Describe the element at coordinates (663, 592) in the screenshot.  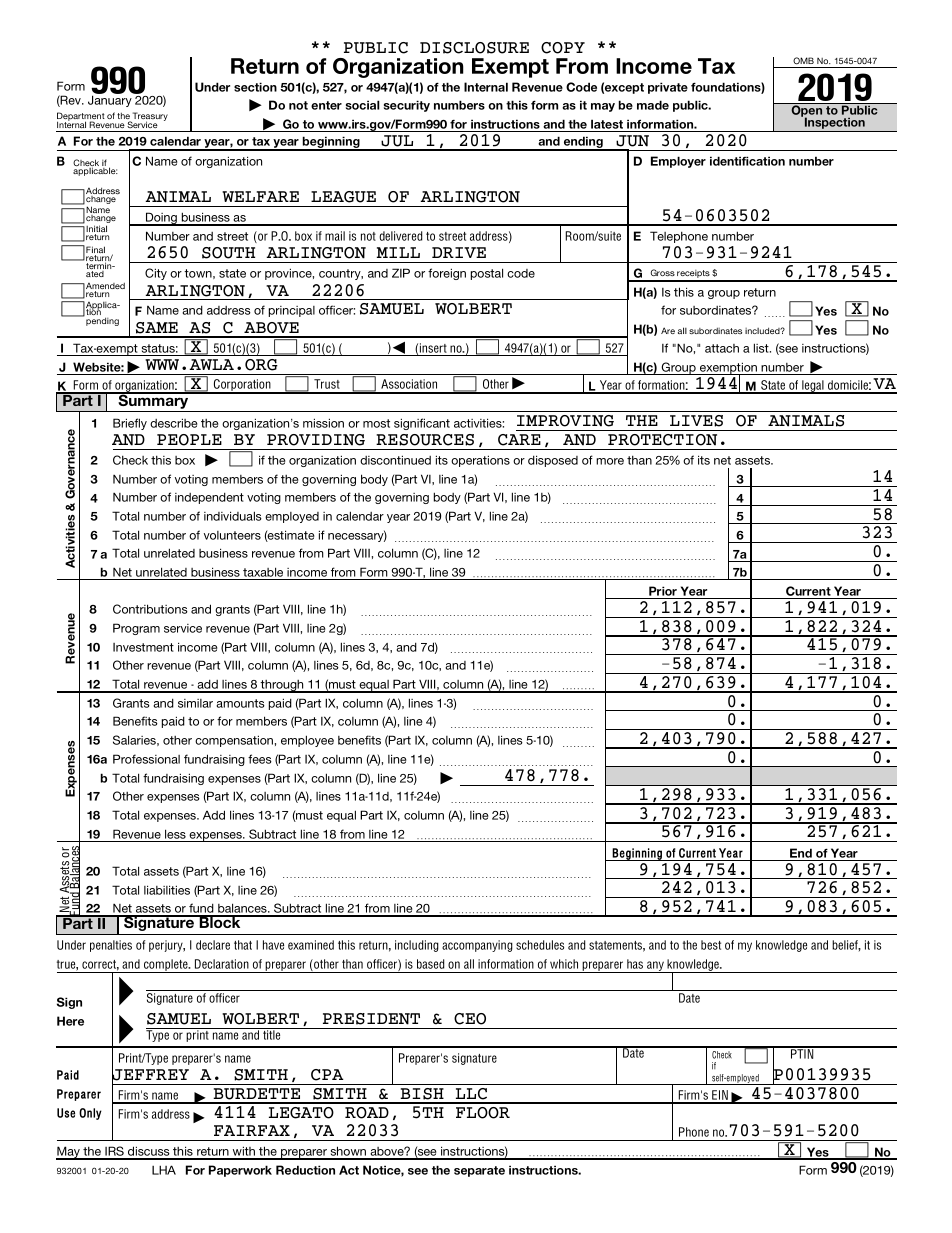
I see `Prior` at that location.
